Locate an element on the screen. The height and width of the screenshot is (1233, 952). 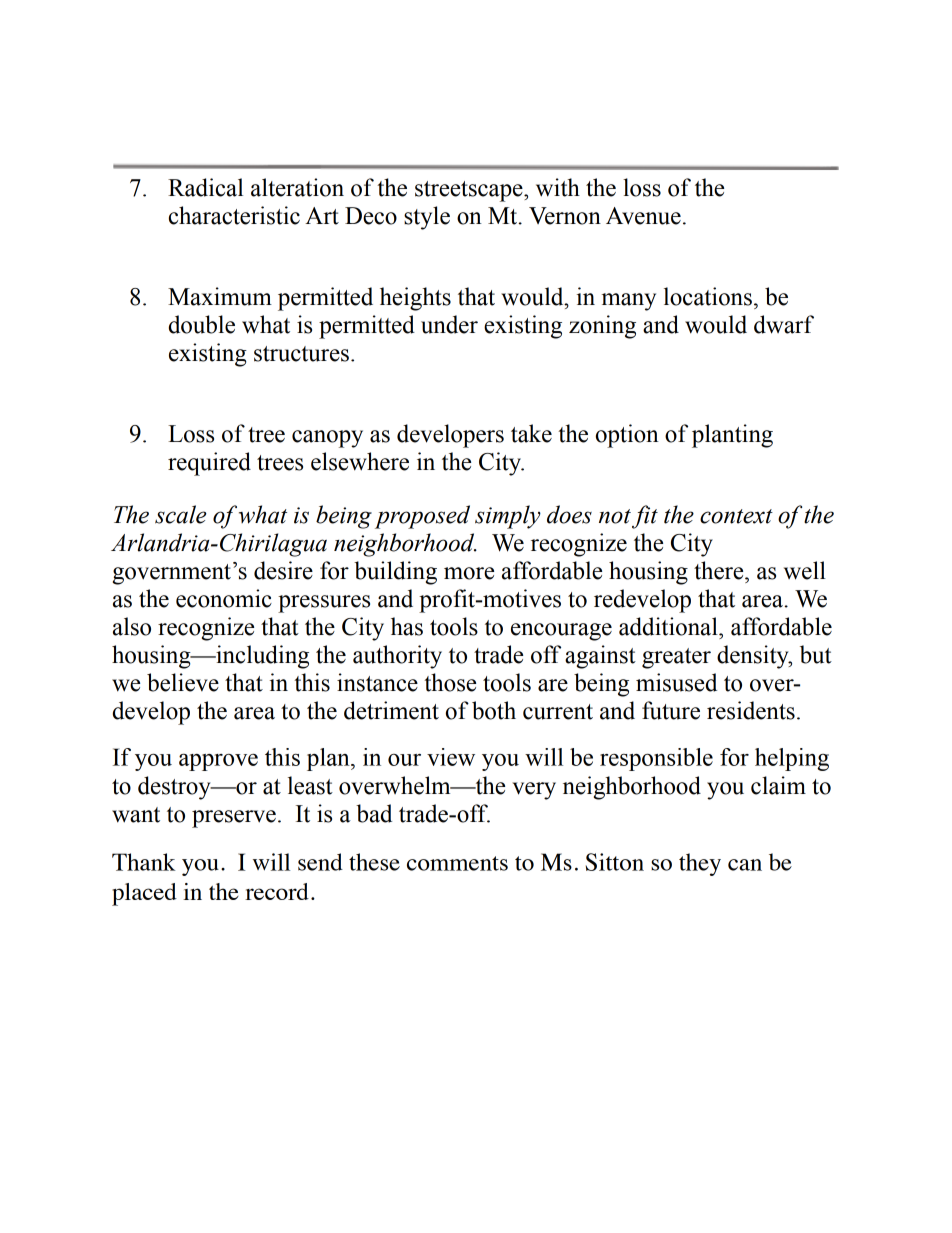
simply is located at coordinates (508, 517).
